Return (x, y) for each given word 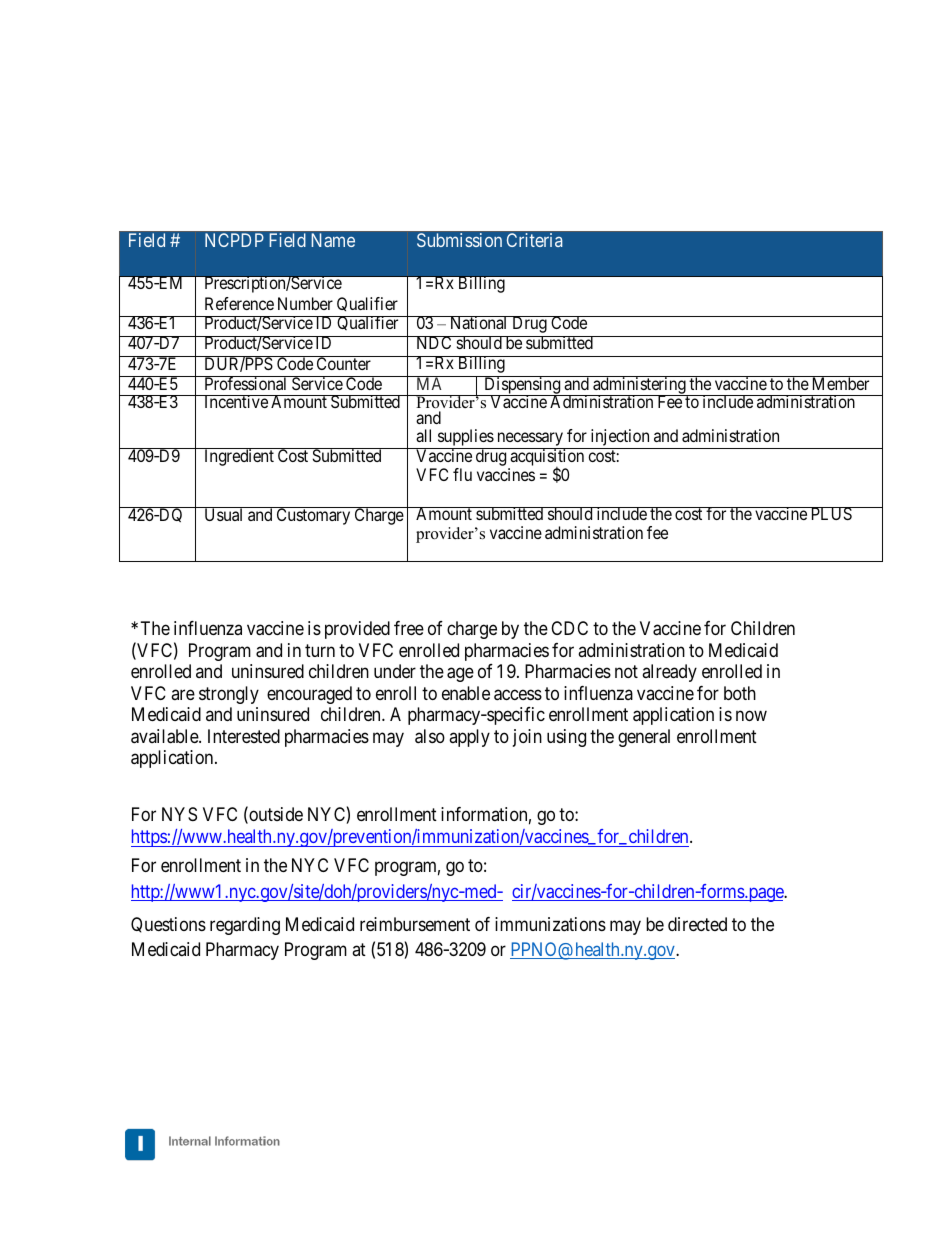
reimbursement (415, 924)
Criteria (534, 240)
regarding (245, 926)
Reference (239, 303)
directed (697, 924)
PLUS (831, 513)
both (740, 693)
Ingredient (239, 457)
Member (840, 383)
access (518, 695)
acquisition (547, 458)
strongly (229, 695)
